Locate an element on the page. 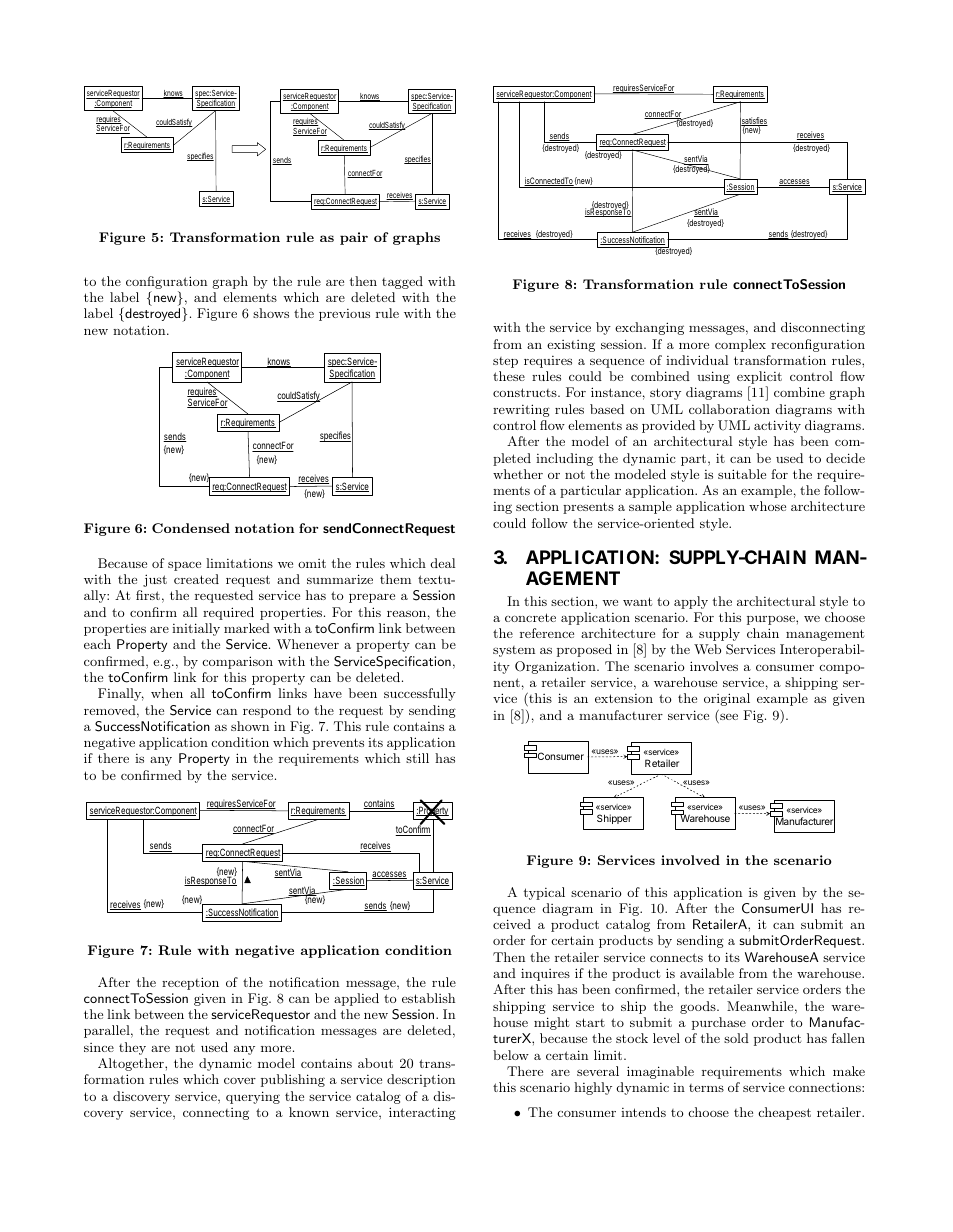 The height and width of the image is (1232, 953). tagged is located at coordinates (402, 282).
